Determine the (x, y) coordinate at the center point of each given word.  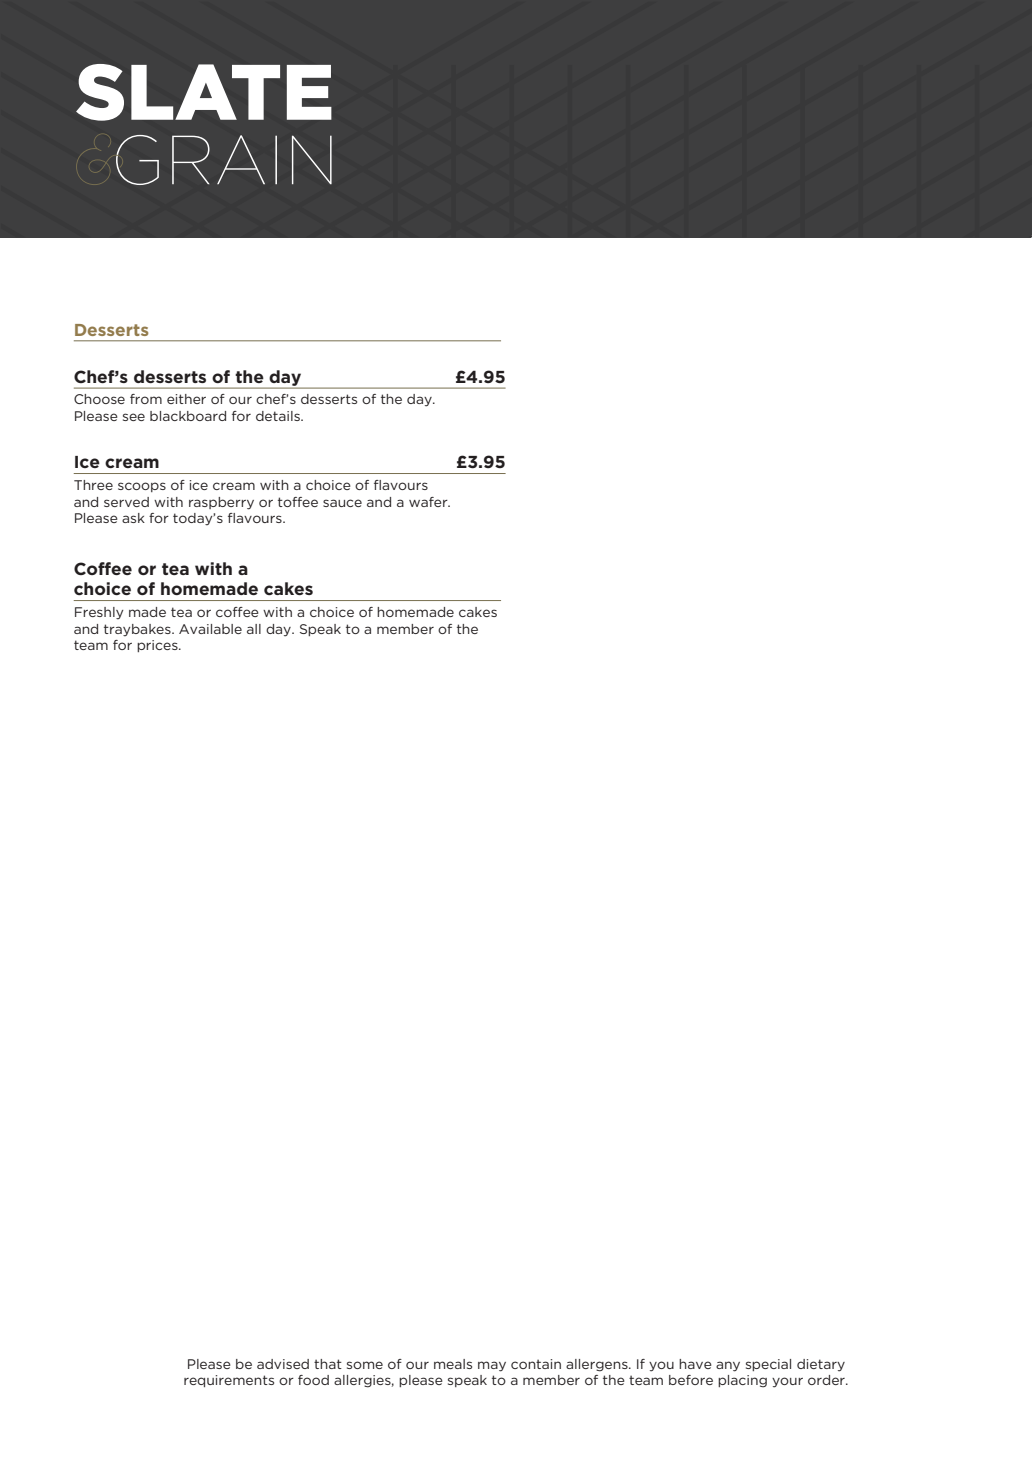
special (768, 1365)
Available (210, 629)
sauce (342, 503)
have (695, 1364)
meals (453, 1364)
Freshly (99, 613)
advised (283, 1364)
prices (158, 646)
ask (133, 518)
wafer (429, 502)
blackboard (188, 416)
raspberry (221, 503)
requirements (229, 1381)
